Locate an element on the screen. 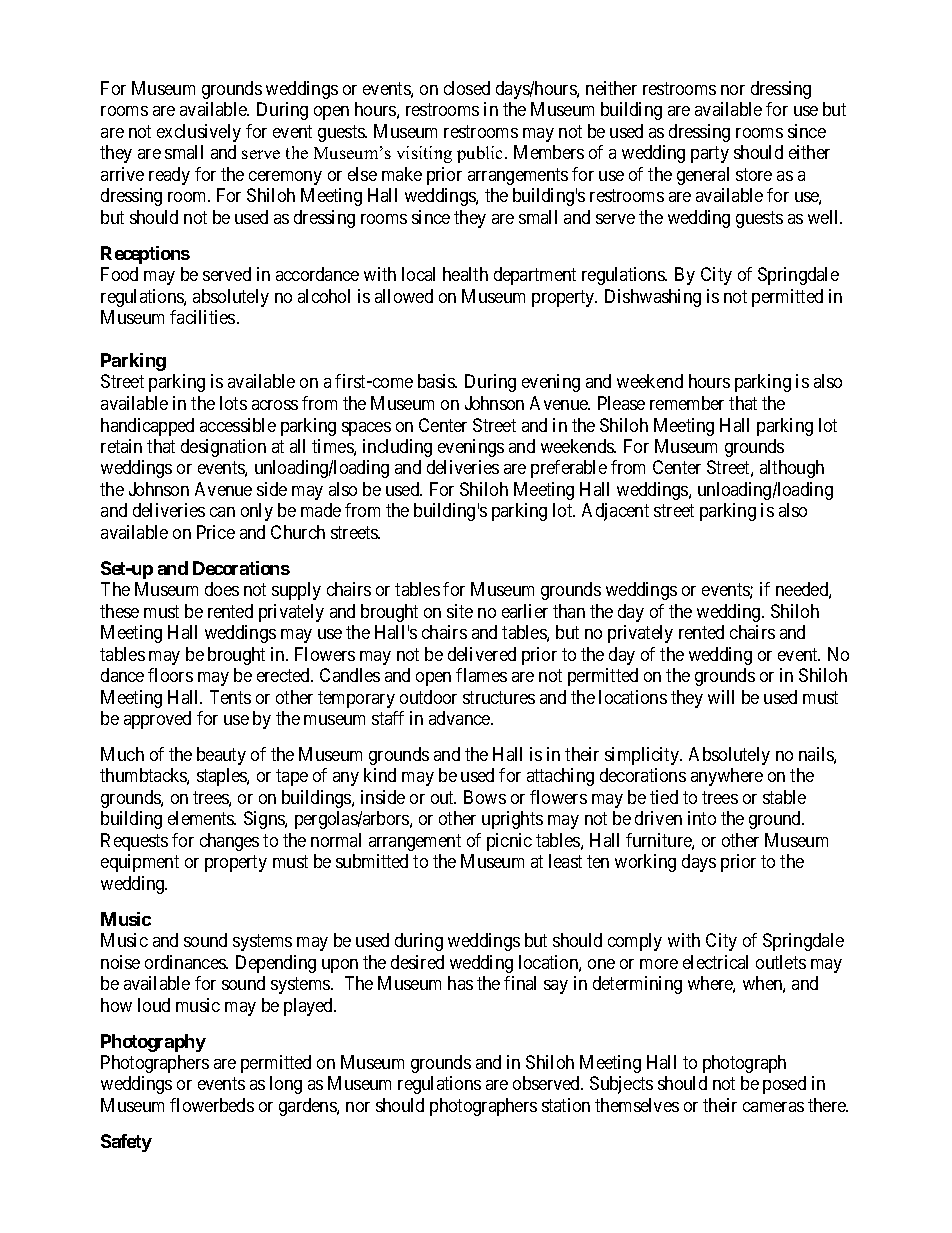  party is located at coordinates (710, 154).
